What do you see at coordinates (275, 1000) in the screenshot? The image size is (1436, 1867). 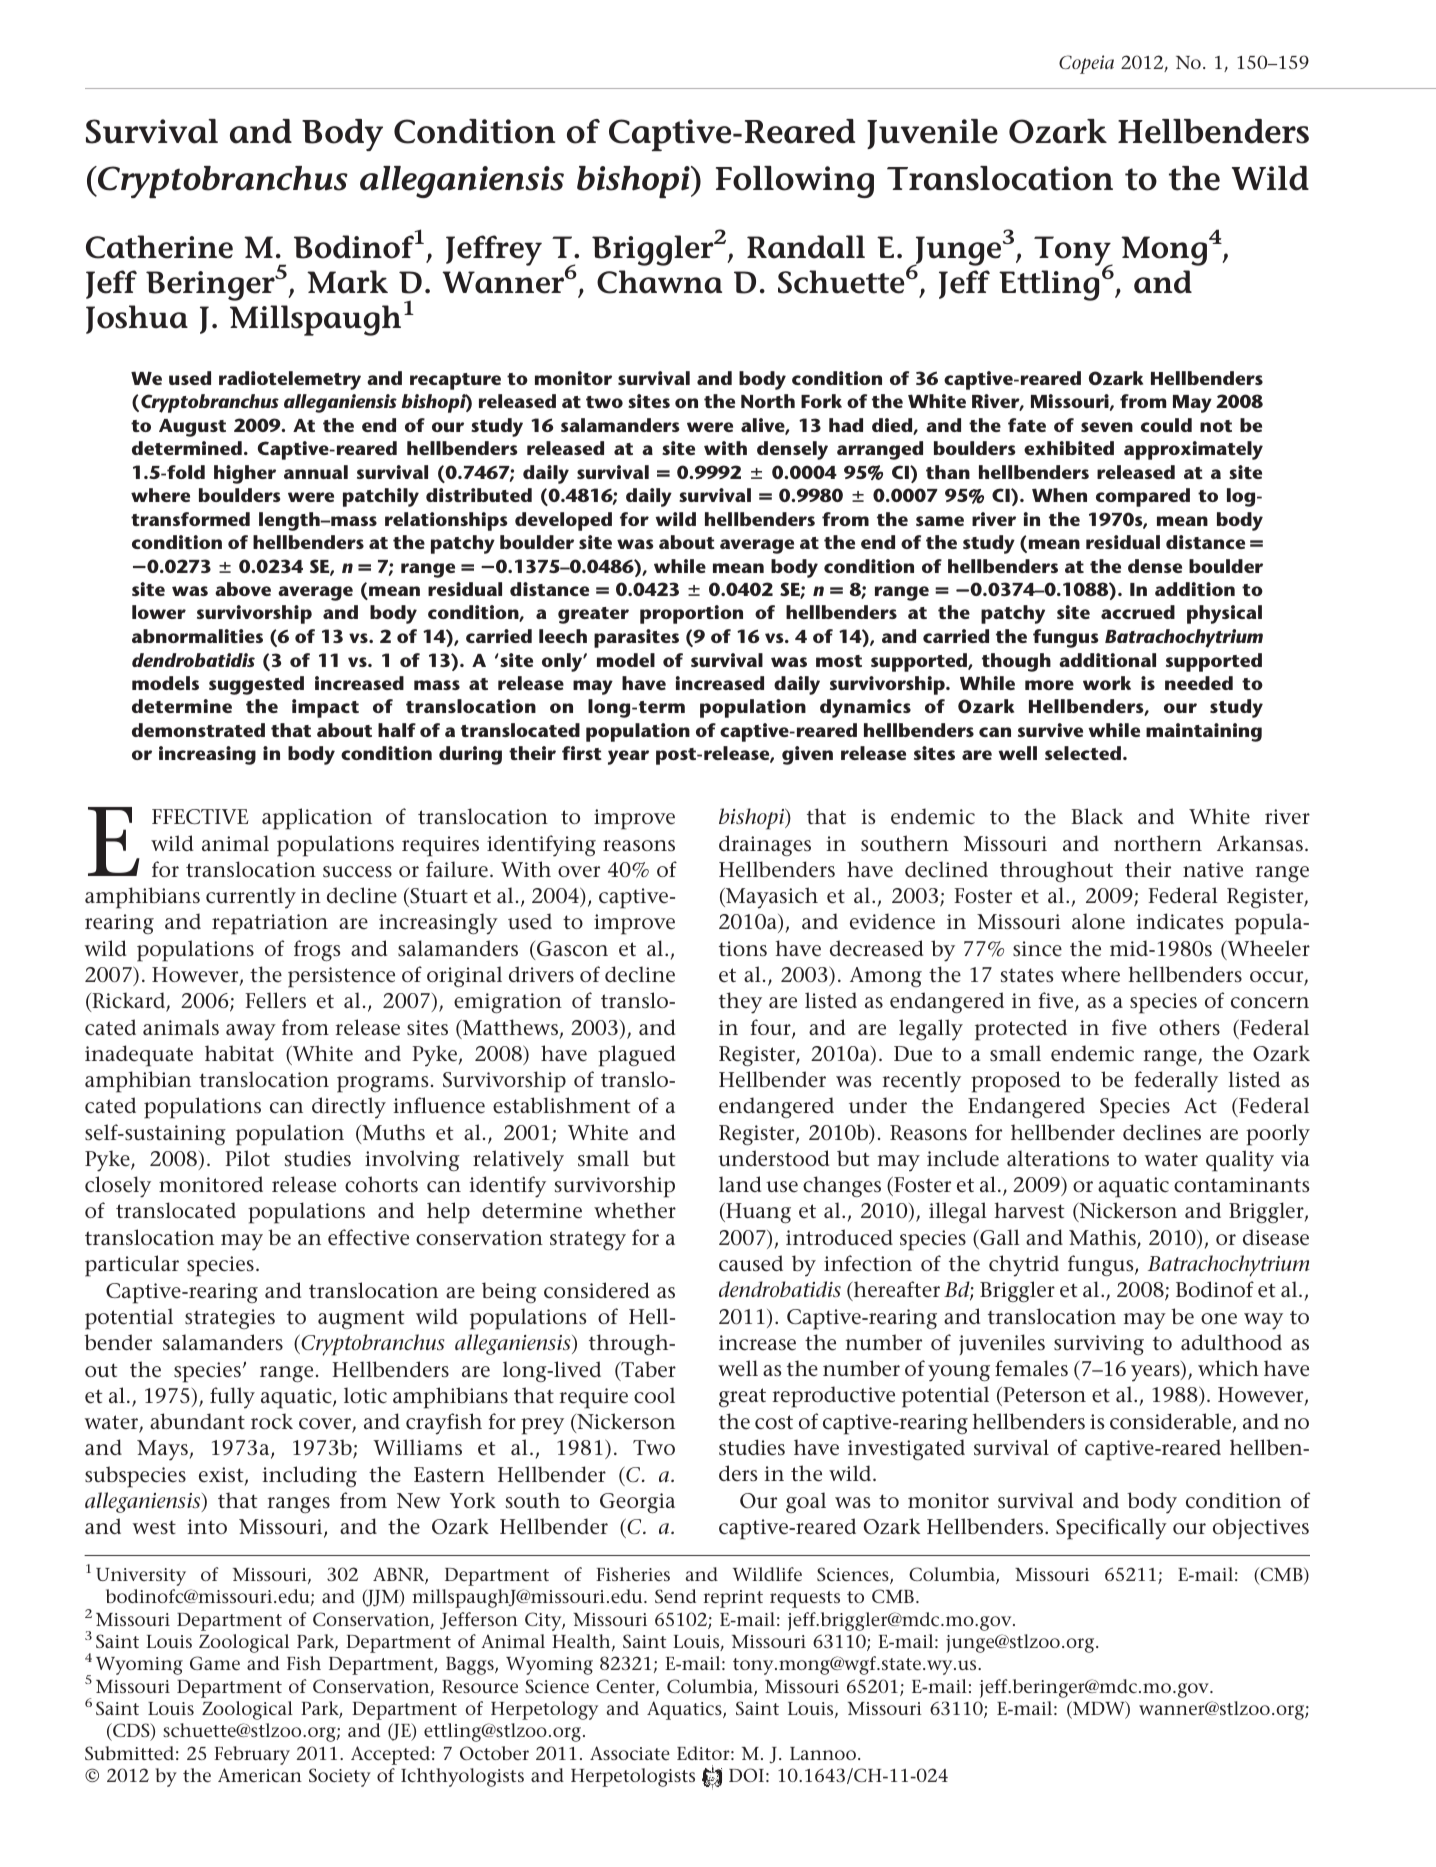 I see `Fellers` at bounding box center [275, 1000].
